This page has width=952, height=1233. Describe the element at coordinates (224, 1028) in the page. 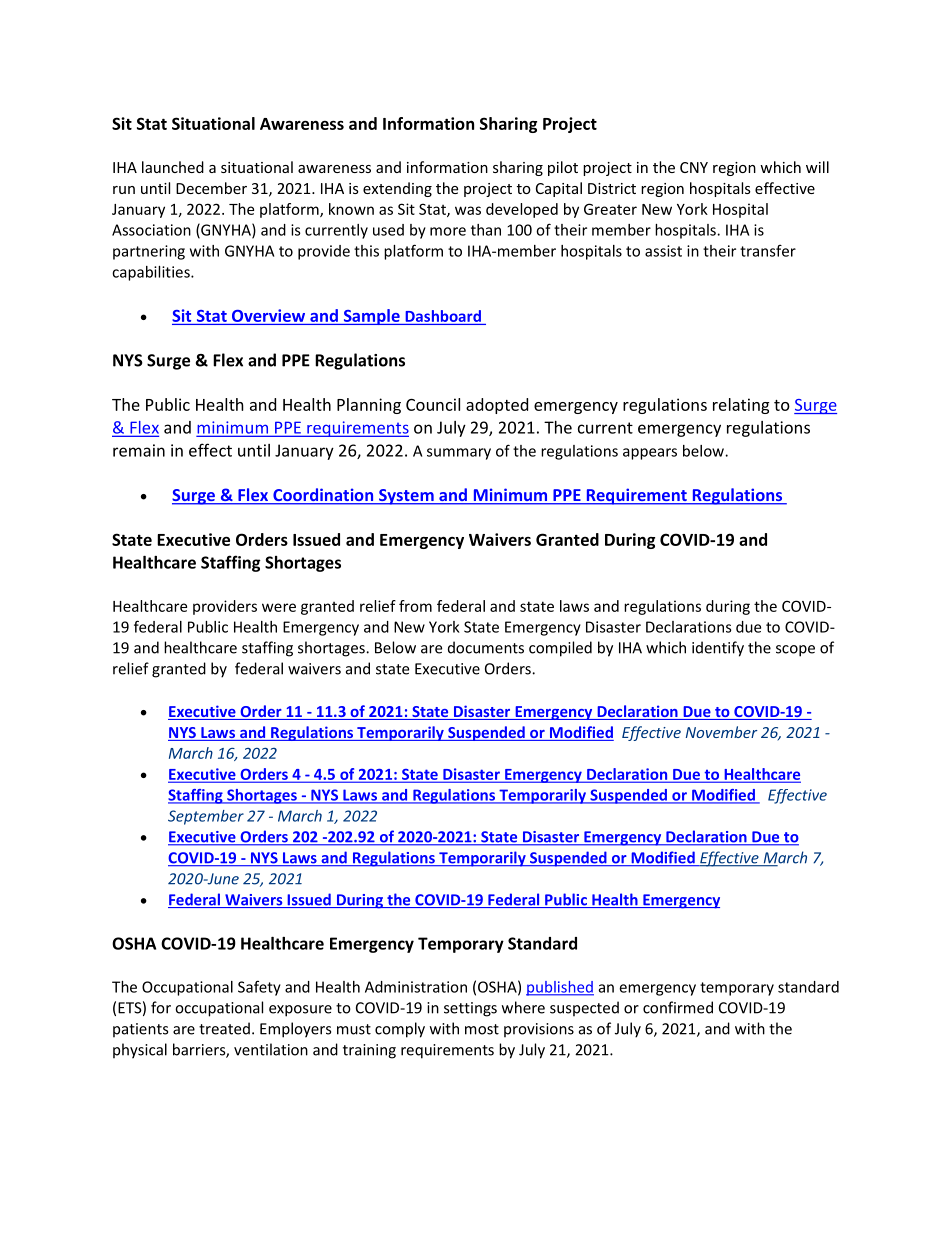

I see `treated` at that location.
